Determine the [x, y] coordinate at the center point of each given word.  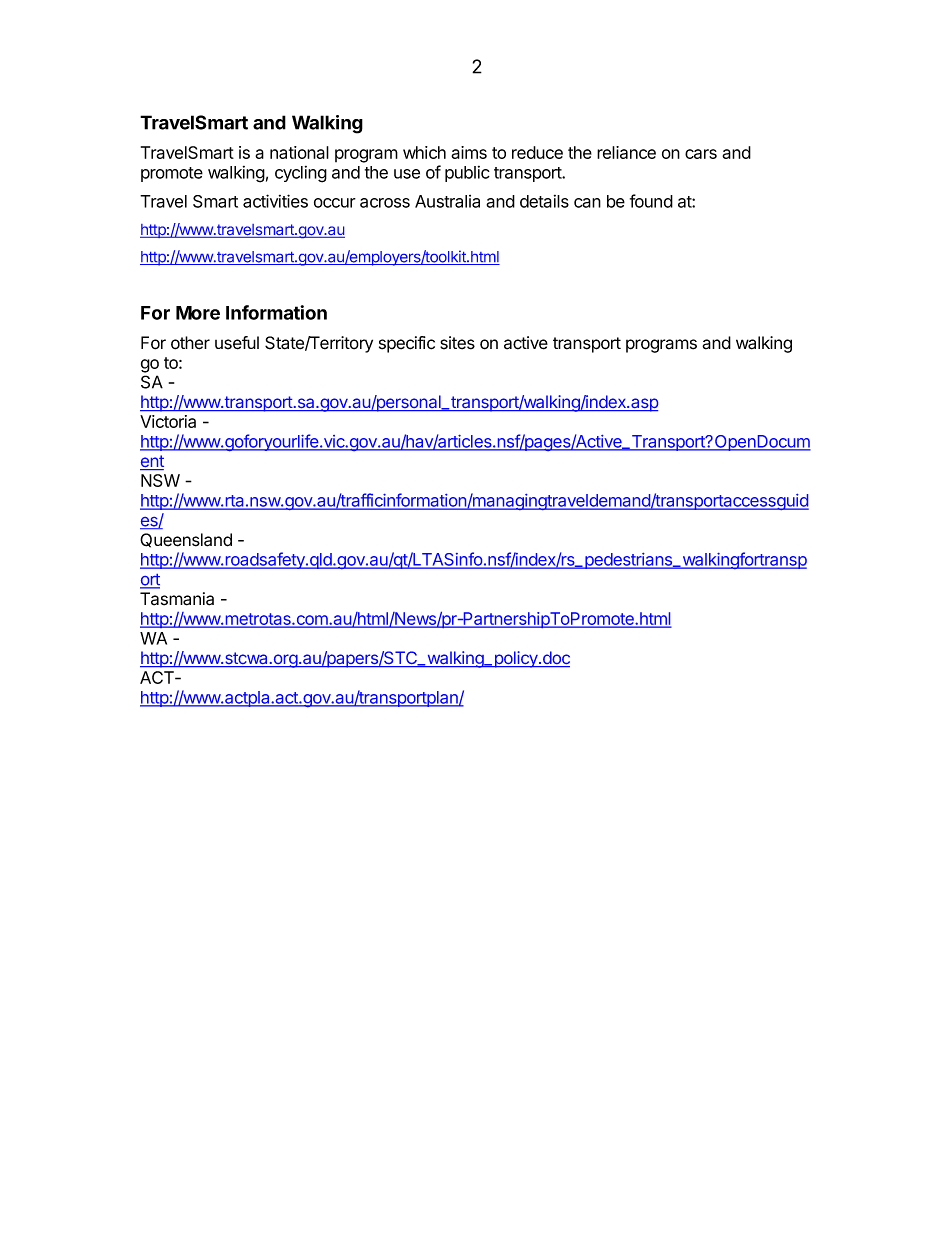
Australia [447, 201]
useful [237, 343]
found [651, 201]
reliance [626, 152]
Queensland [186, 540]
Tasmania [177, 599]
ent [152, 462]
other [190, 343]
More [198, 313]
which [424, 152]
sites [457, 343]
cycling [301, 174]
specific [407, 344]
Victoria [168, 421]
